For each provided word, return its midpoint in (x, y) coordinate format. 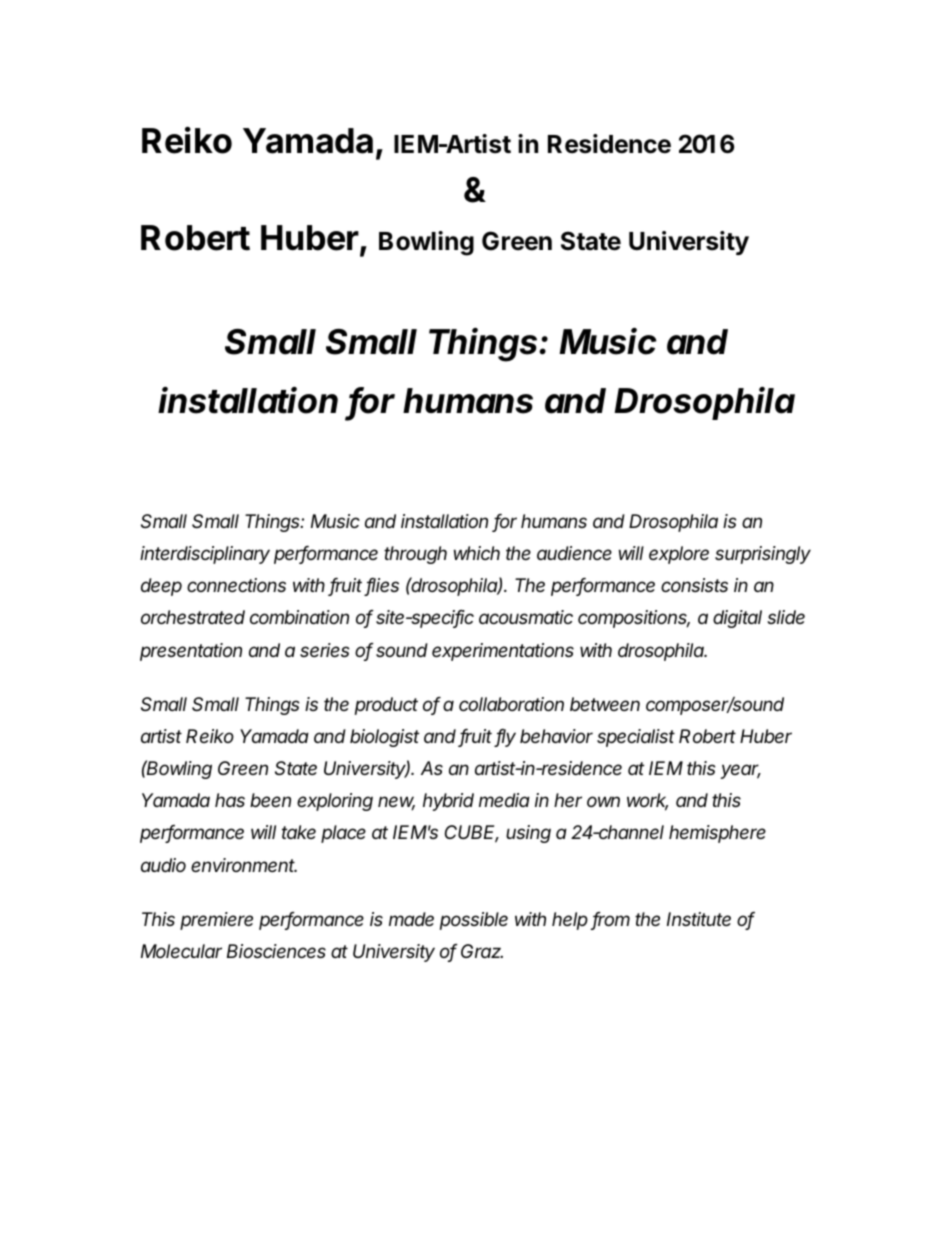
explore (679, 555)
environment (244, 865)
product (386, 706)
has (230, 800)
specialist (636, 738)
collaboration (511, 704)
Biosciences (276, 951)
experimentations (503, 652)
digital (737, 619)
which (477, 553)
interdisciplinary (205, 555)
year (740, 771)
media (504, 800)
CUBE (472, 834)
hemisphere (717, 834)
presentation (191, 652)
